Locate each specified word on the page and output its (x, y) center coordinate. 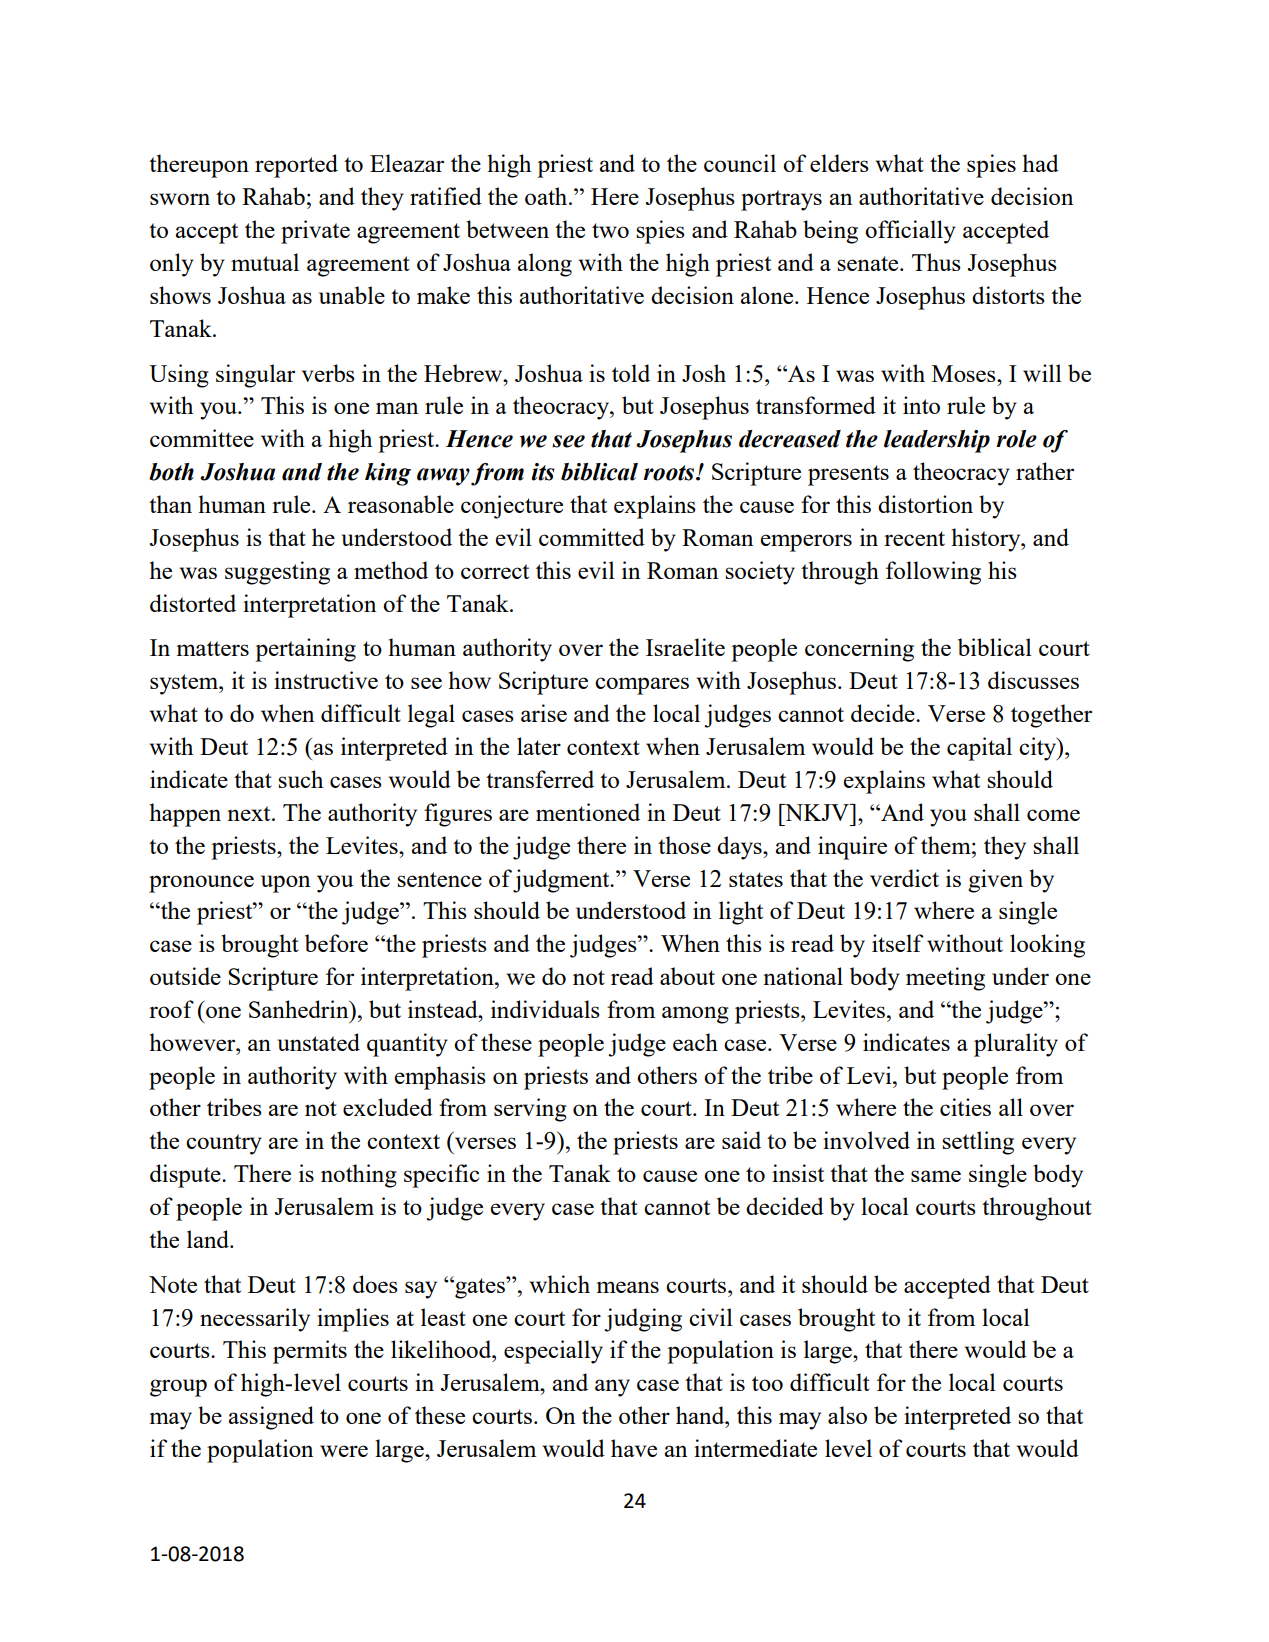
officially (910, 232)
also (847, 1415)
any (612, 1388)
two (610, 230)
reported (296, 166)
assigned (271, 1418)
